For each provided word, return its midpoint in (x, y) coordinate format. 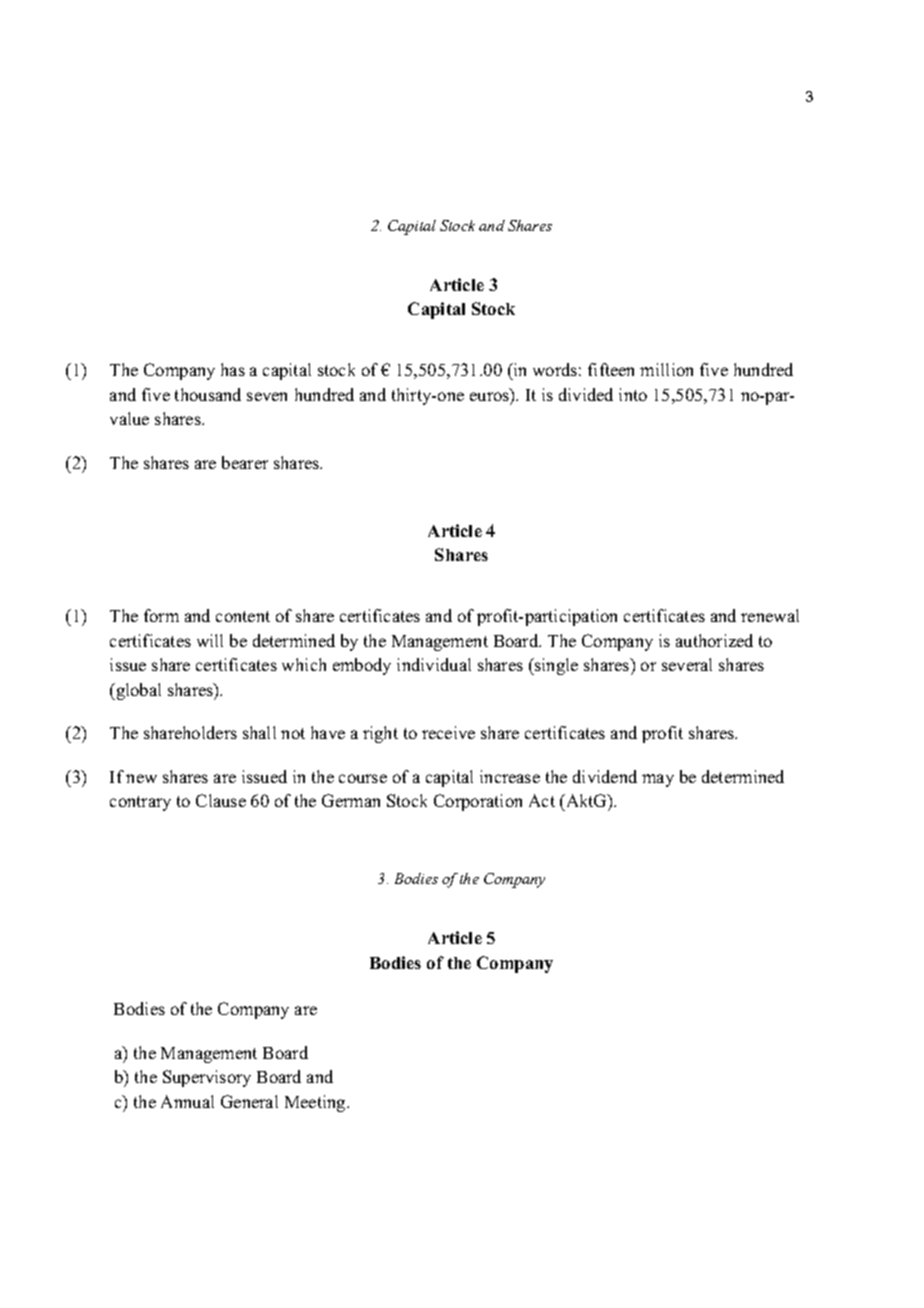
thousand (208, 394)
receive (448, 732)
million (666, 369)
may (658, 780)
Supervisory (207, 1078)
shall (259, 732)
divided (586, 394)
